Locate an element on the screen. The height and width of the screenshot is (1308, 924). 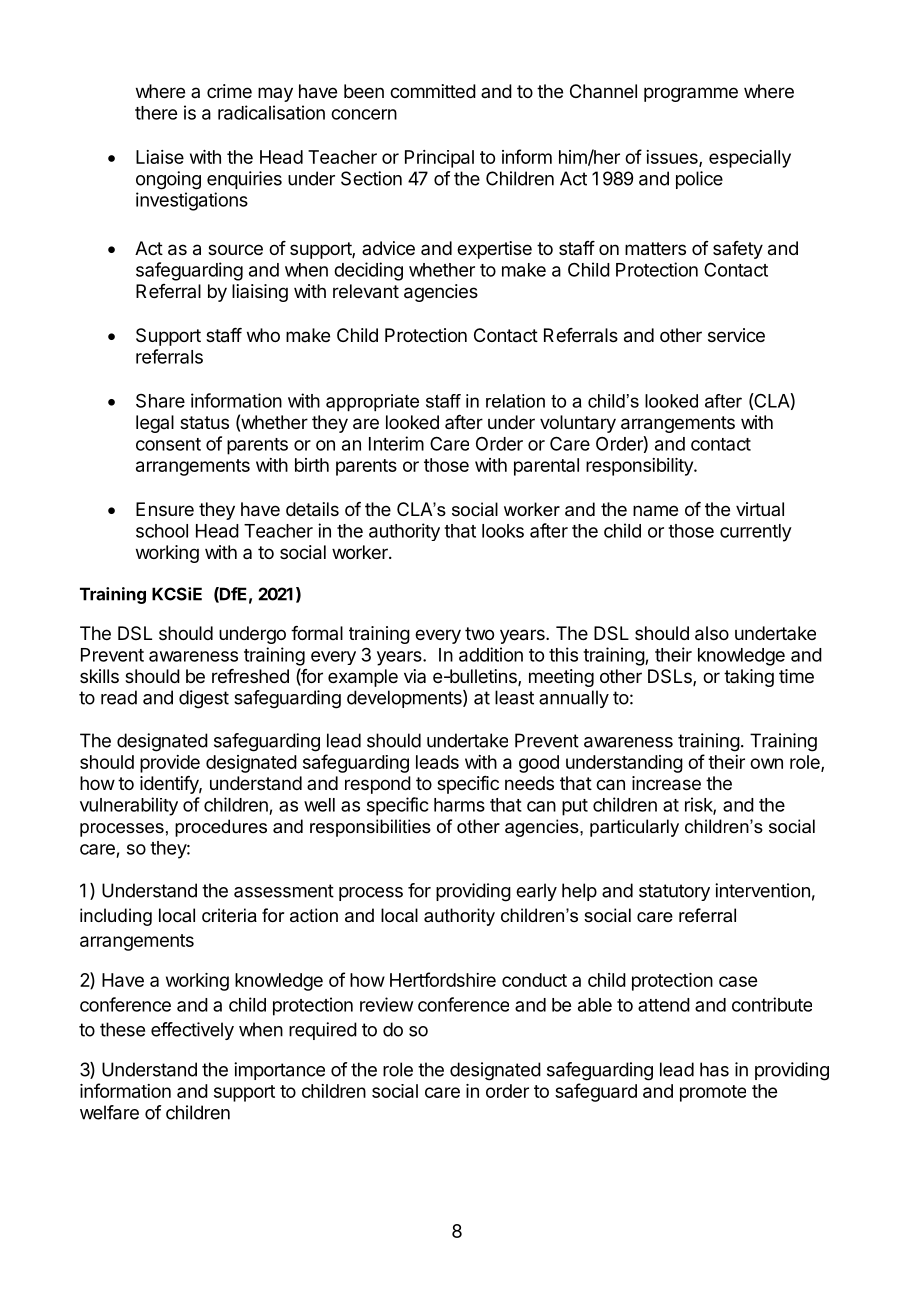
effectively is located at coordinates (192, 1031).
